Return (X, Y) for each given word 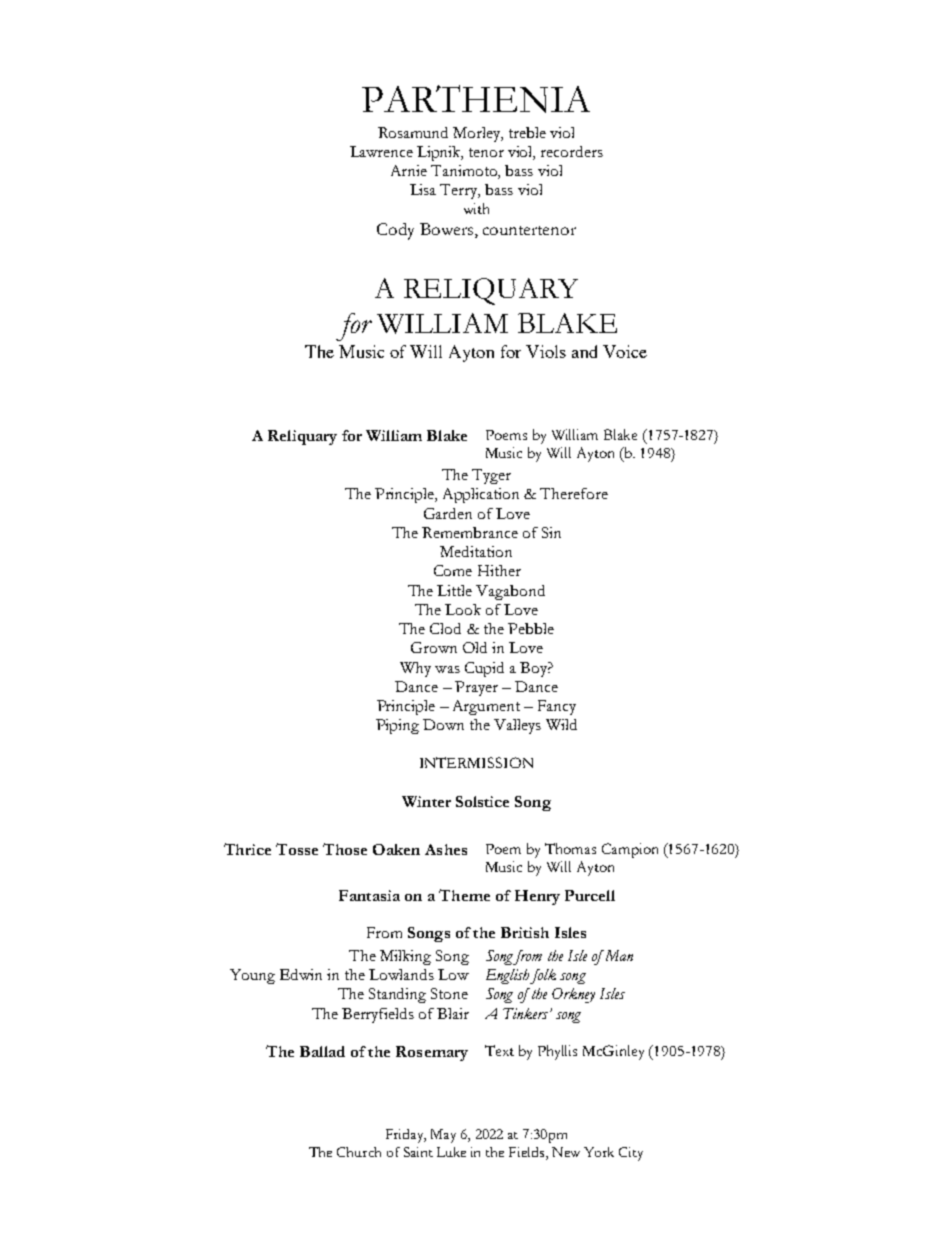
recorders (572, 151)
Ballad (322, 1051)
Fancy (557, 707)
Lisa (423, 189)
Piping (397, 726)
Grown (434, 647)
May (443, 1136)
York (599, 1152)
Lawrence (381, 151)
